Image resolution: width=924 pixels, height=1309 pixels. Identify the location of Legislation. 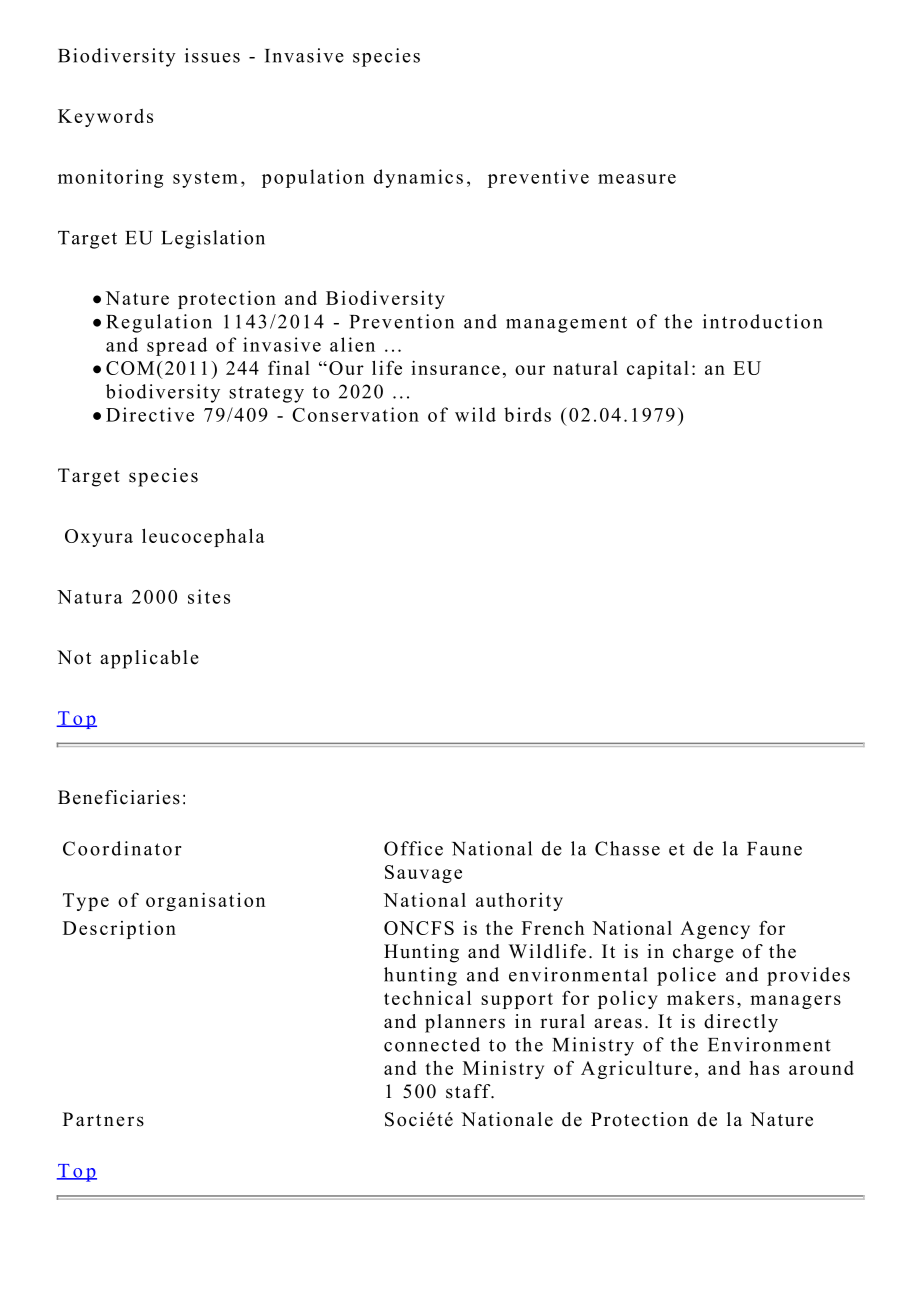
(213, 239).
